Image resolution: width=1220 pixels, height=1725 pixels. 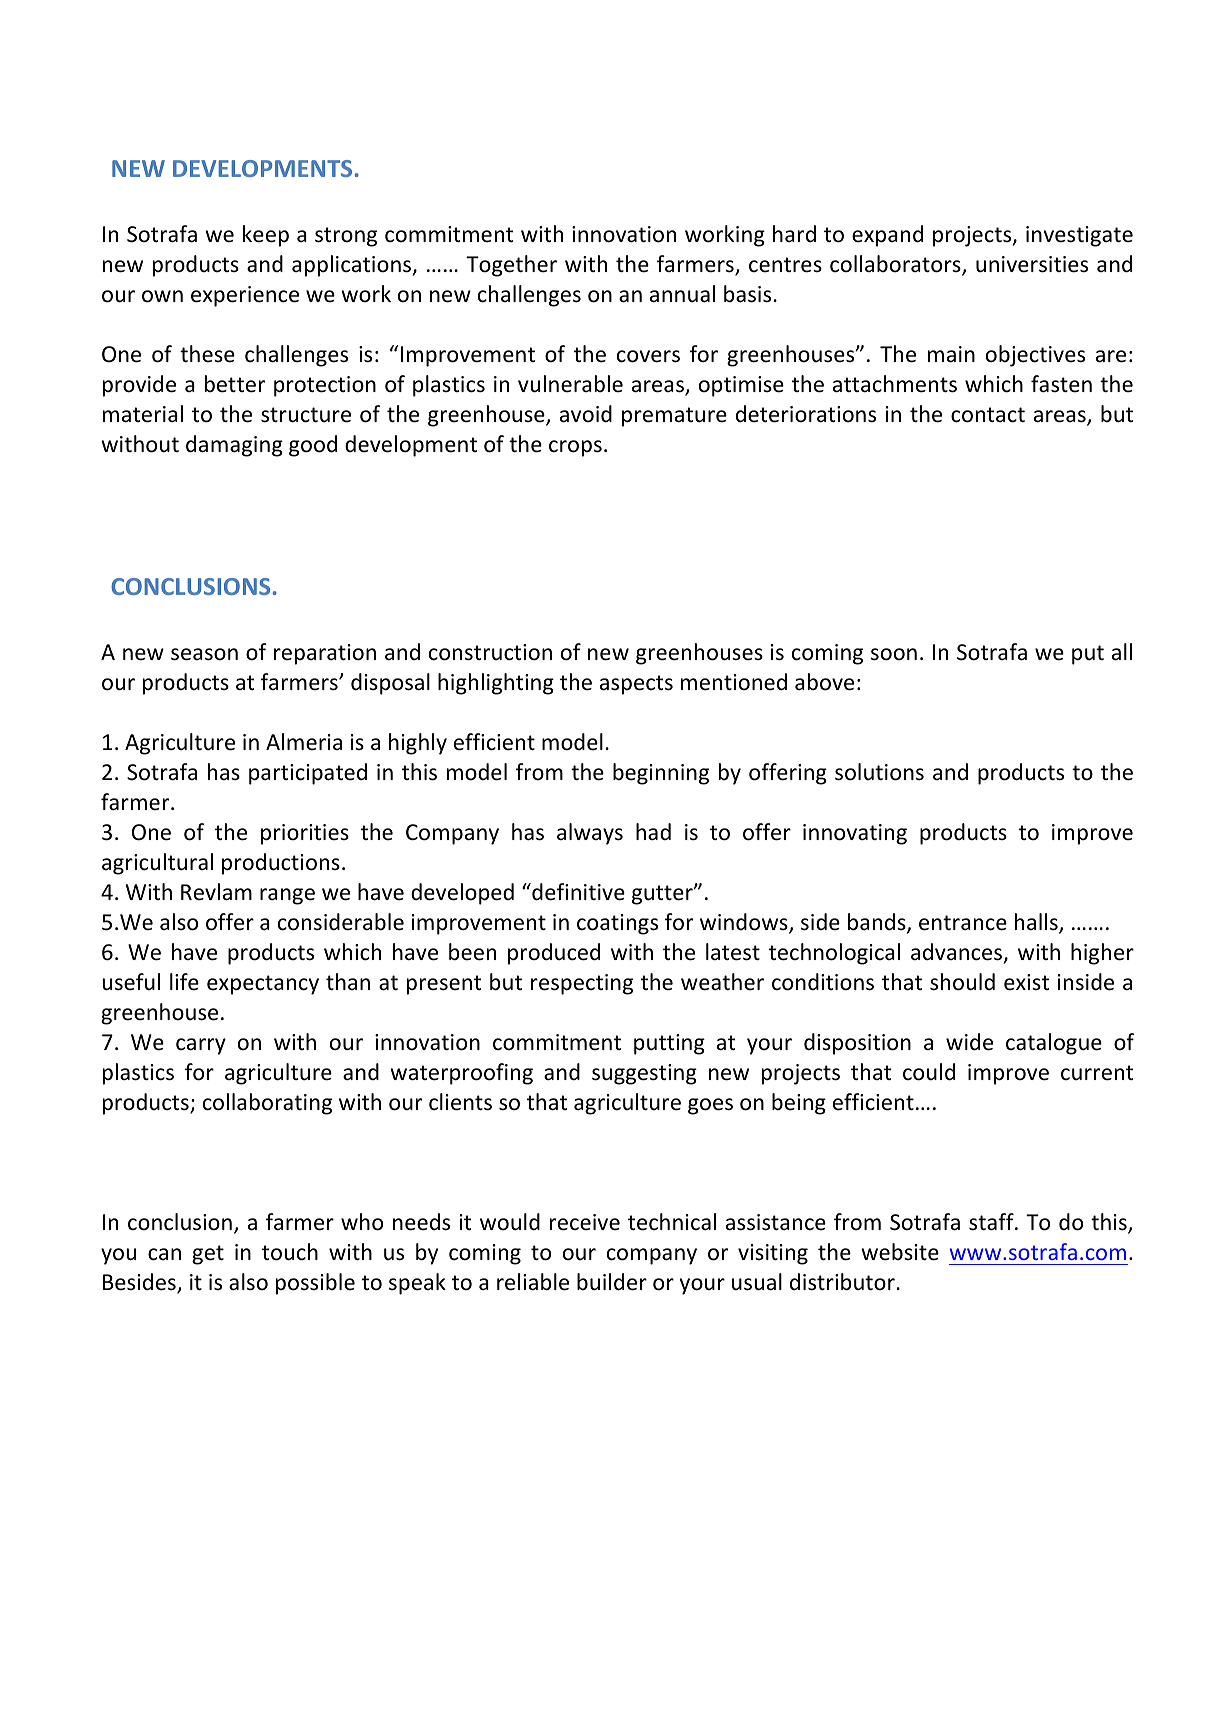 What do you see at coordinates (682, 294) in the screenshot?
I see `annual` at bounding box center [682, 294].
